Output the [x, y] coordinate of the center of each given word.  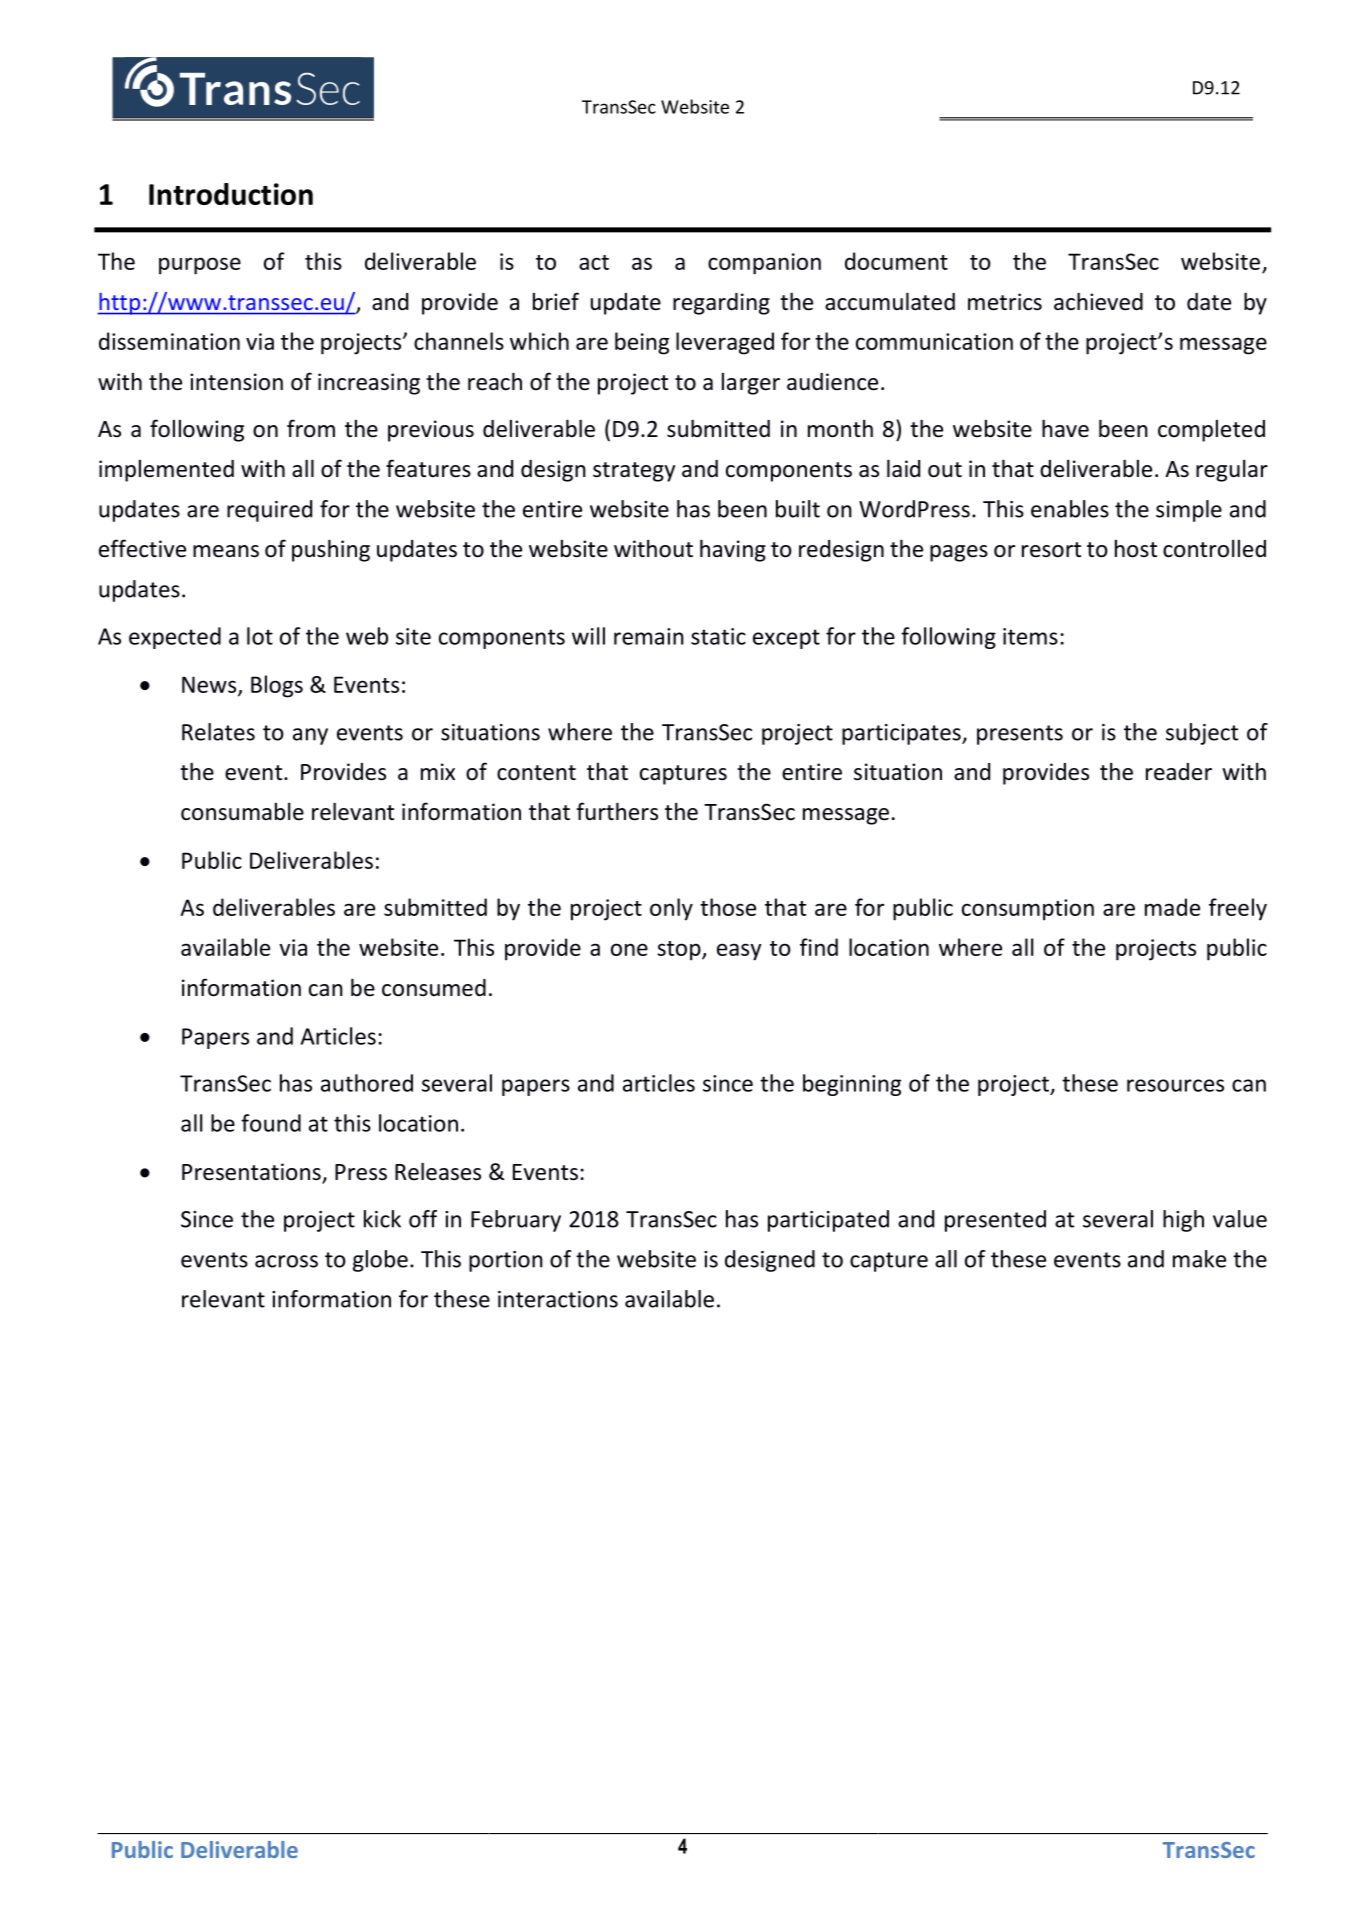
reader [1179, 772]
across [286, 1261]
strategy [634, 472]
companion [764, 264]
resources [1175, 1085]
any [310, 736]
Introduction [231, 194]
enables [1070, 509]
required [269, 511]
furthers [617, 811]
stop [680, 951]
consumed [434, 988]
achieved [1098, 301]
